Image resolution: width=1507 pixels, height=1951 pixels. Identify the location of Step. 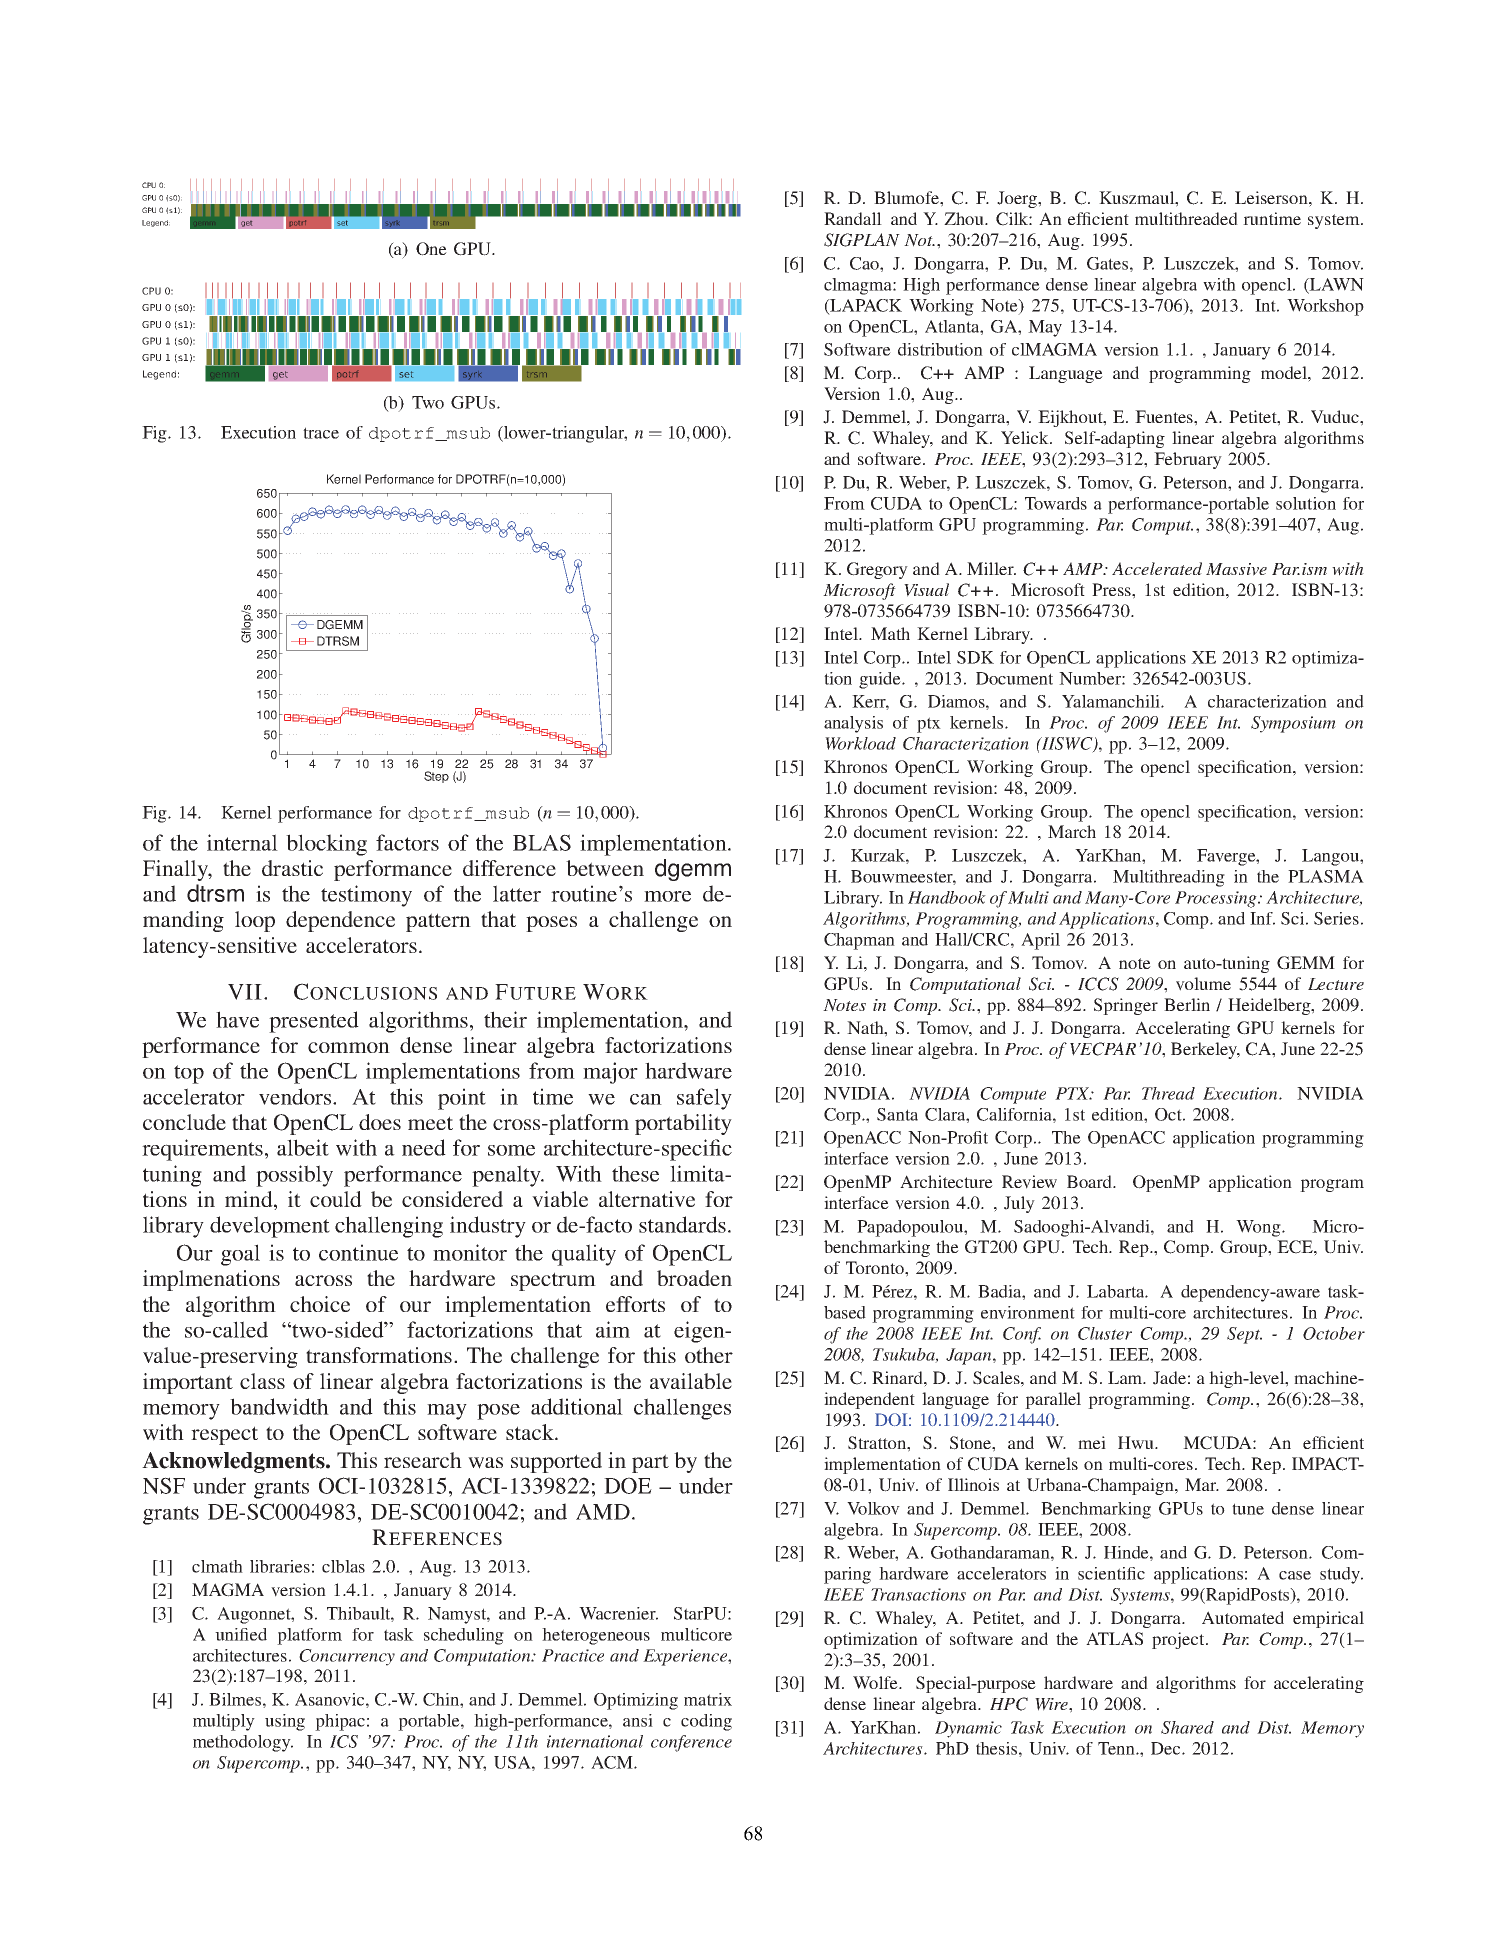
(436, 777).
